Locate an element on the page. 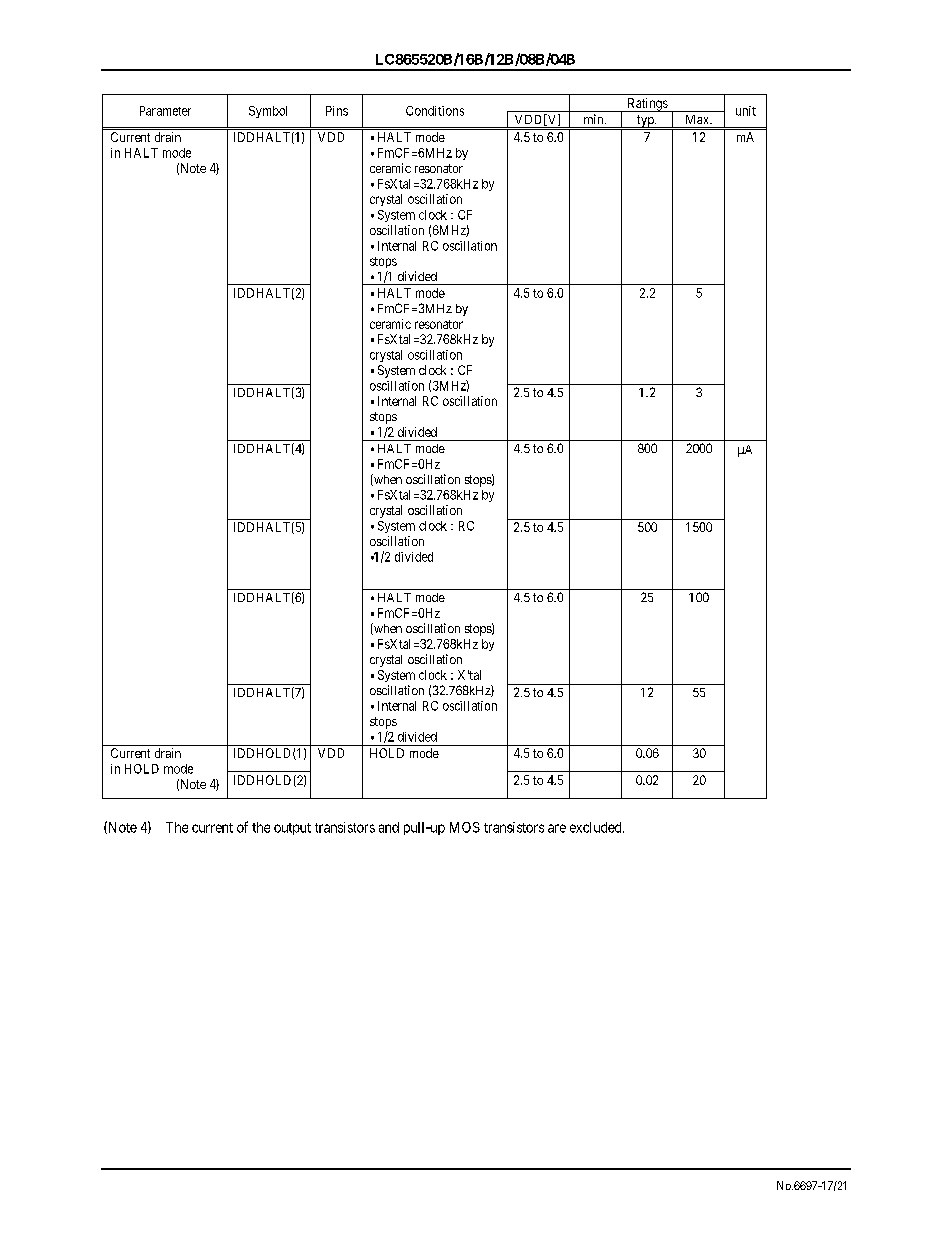 The image size is (952, 1233). Symbol is located at coordinates (268, 112).
